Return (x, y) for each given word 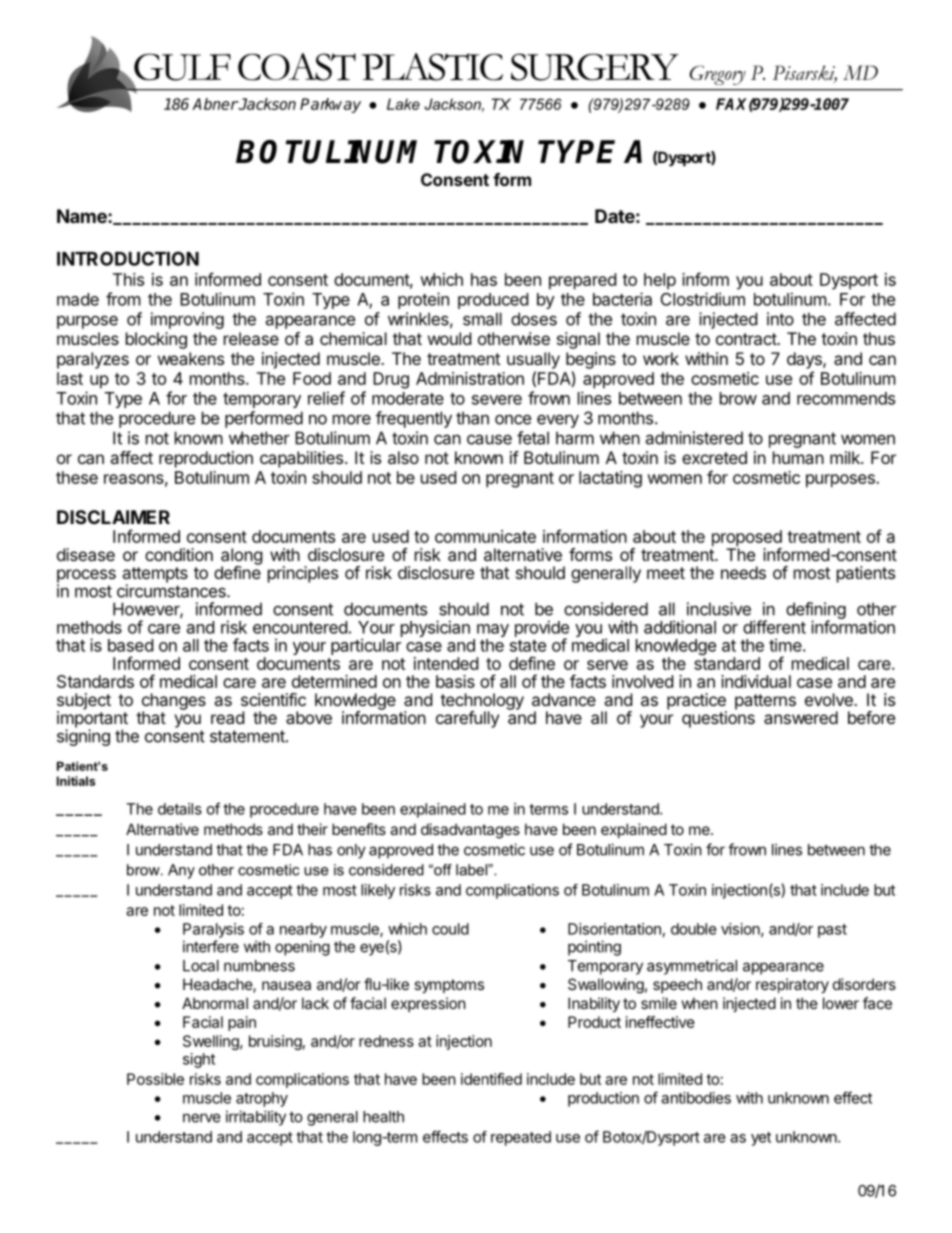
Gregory (718, 75)
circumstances (172, 590)
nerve (202, 1118)
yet (761, 1139)
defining (816, 612)
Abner (215, 104)
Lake (403, 104)
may (493, 632)
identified (491, 1079)
